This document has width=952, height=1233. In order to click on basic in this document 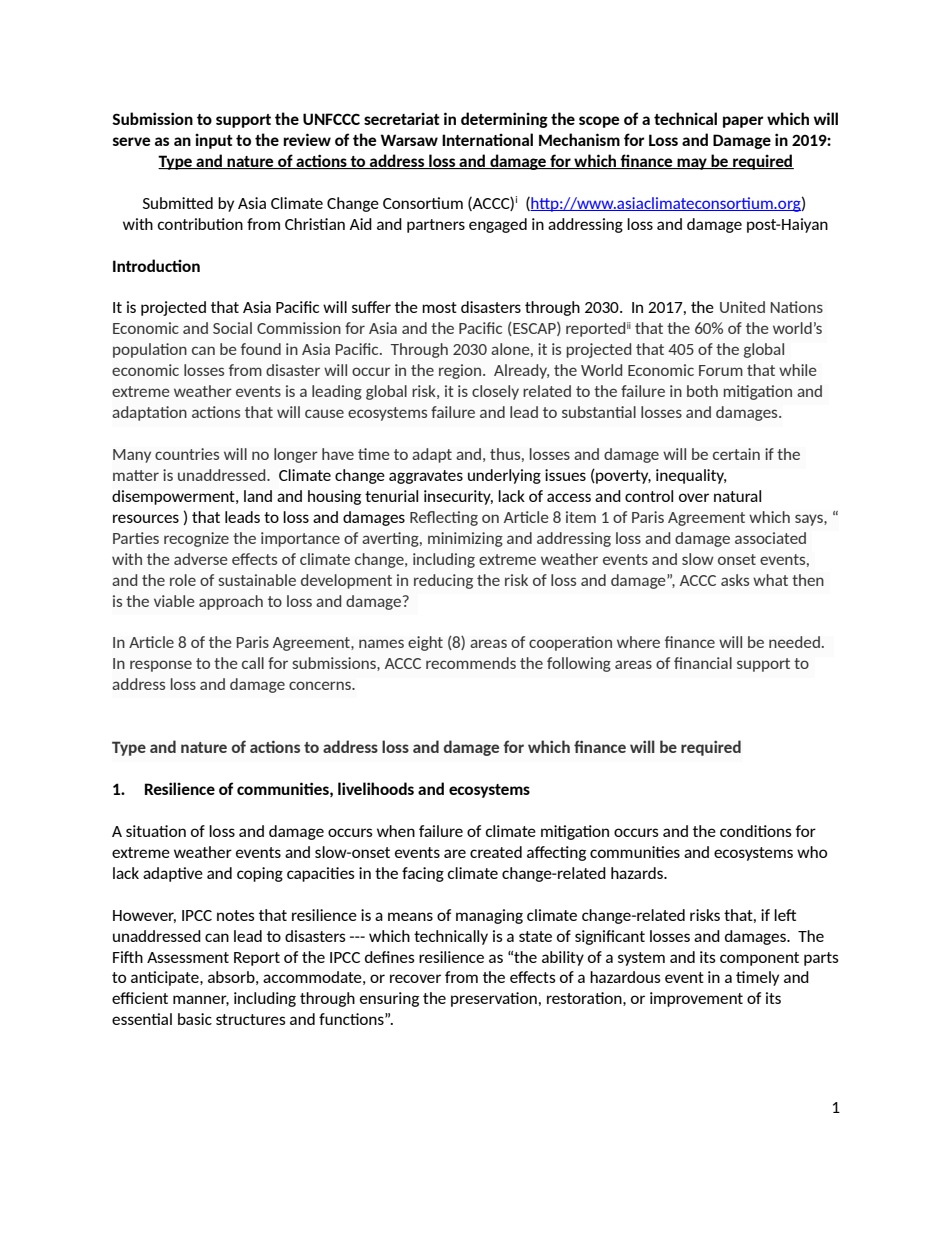, I will do `click(195, 1019)`.
